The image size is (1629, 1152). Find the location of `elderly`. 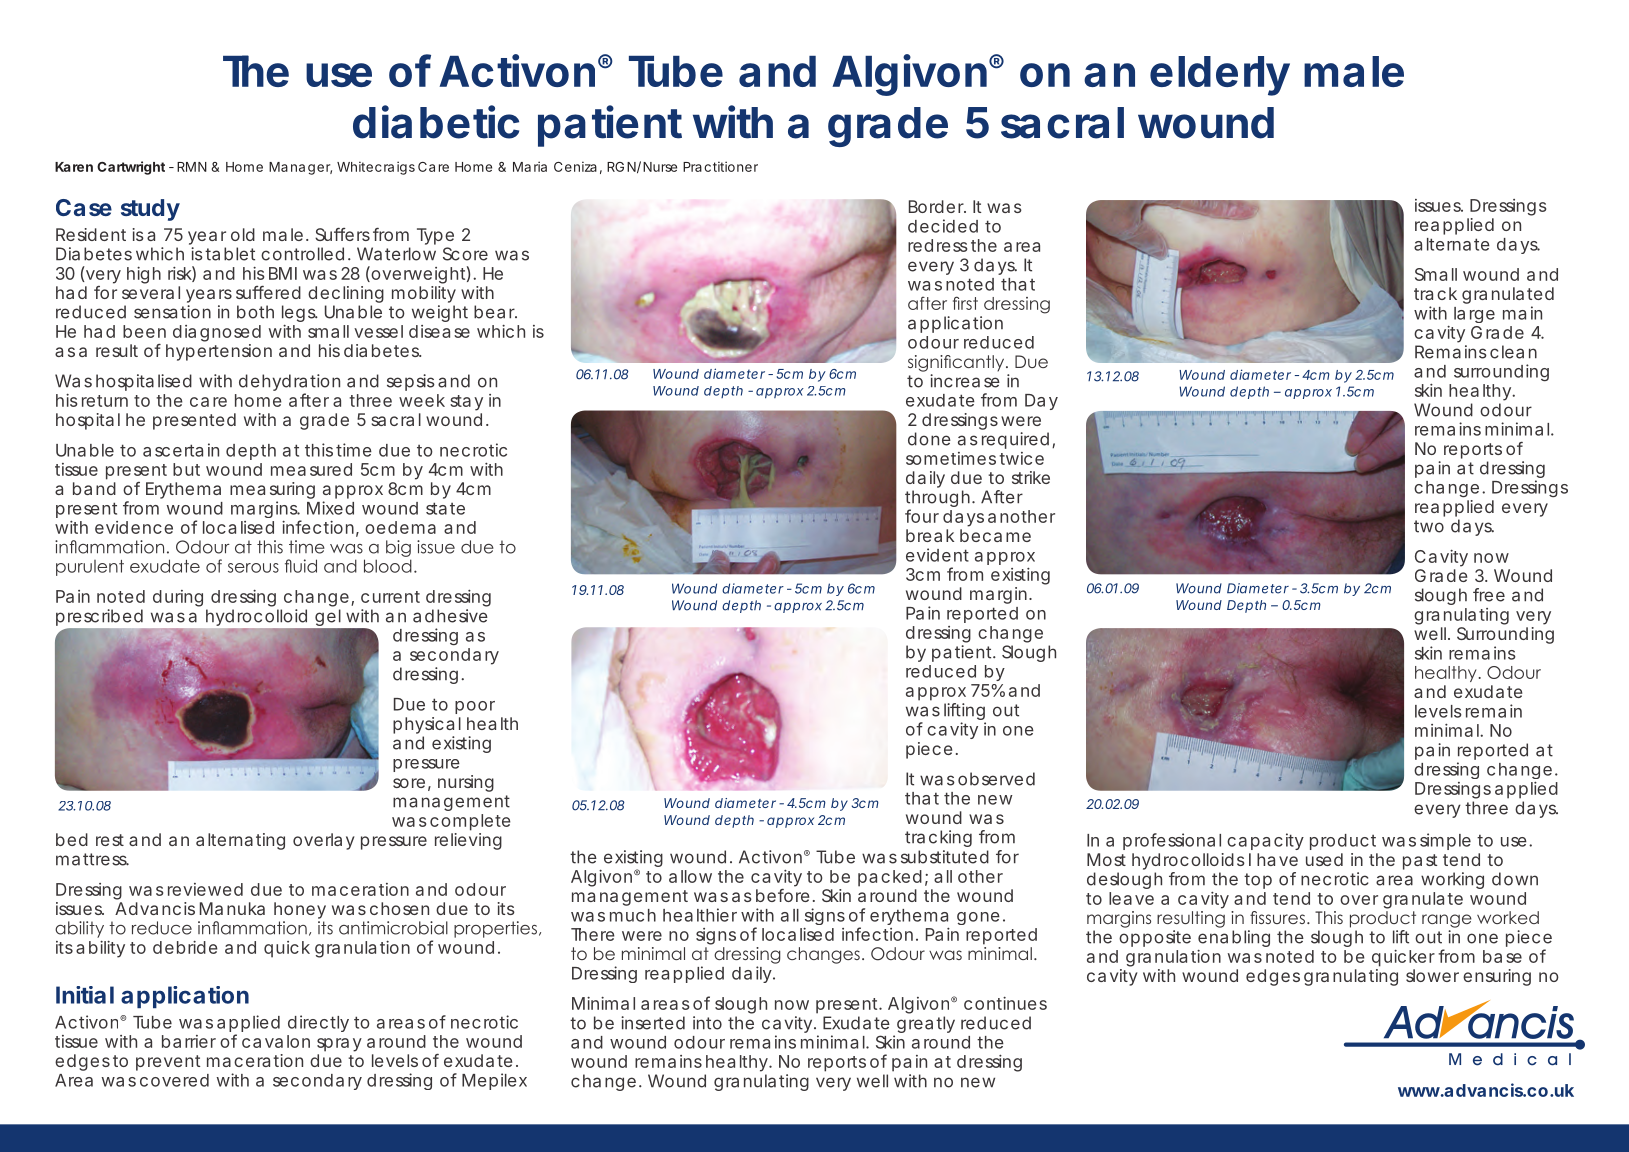

elderly is located at coordinates (1220, 76).
